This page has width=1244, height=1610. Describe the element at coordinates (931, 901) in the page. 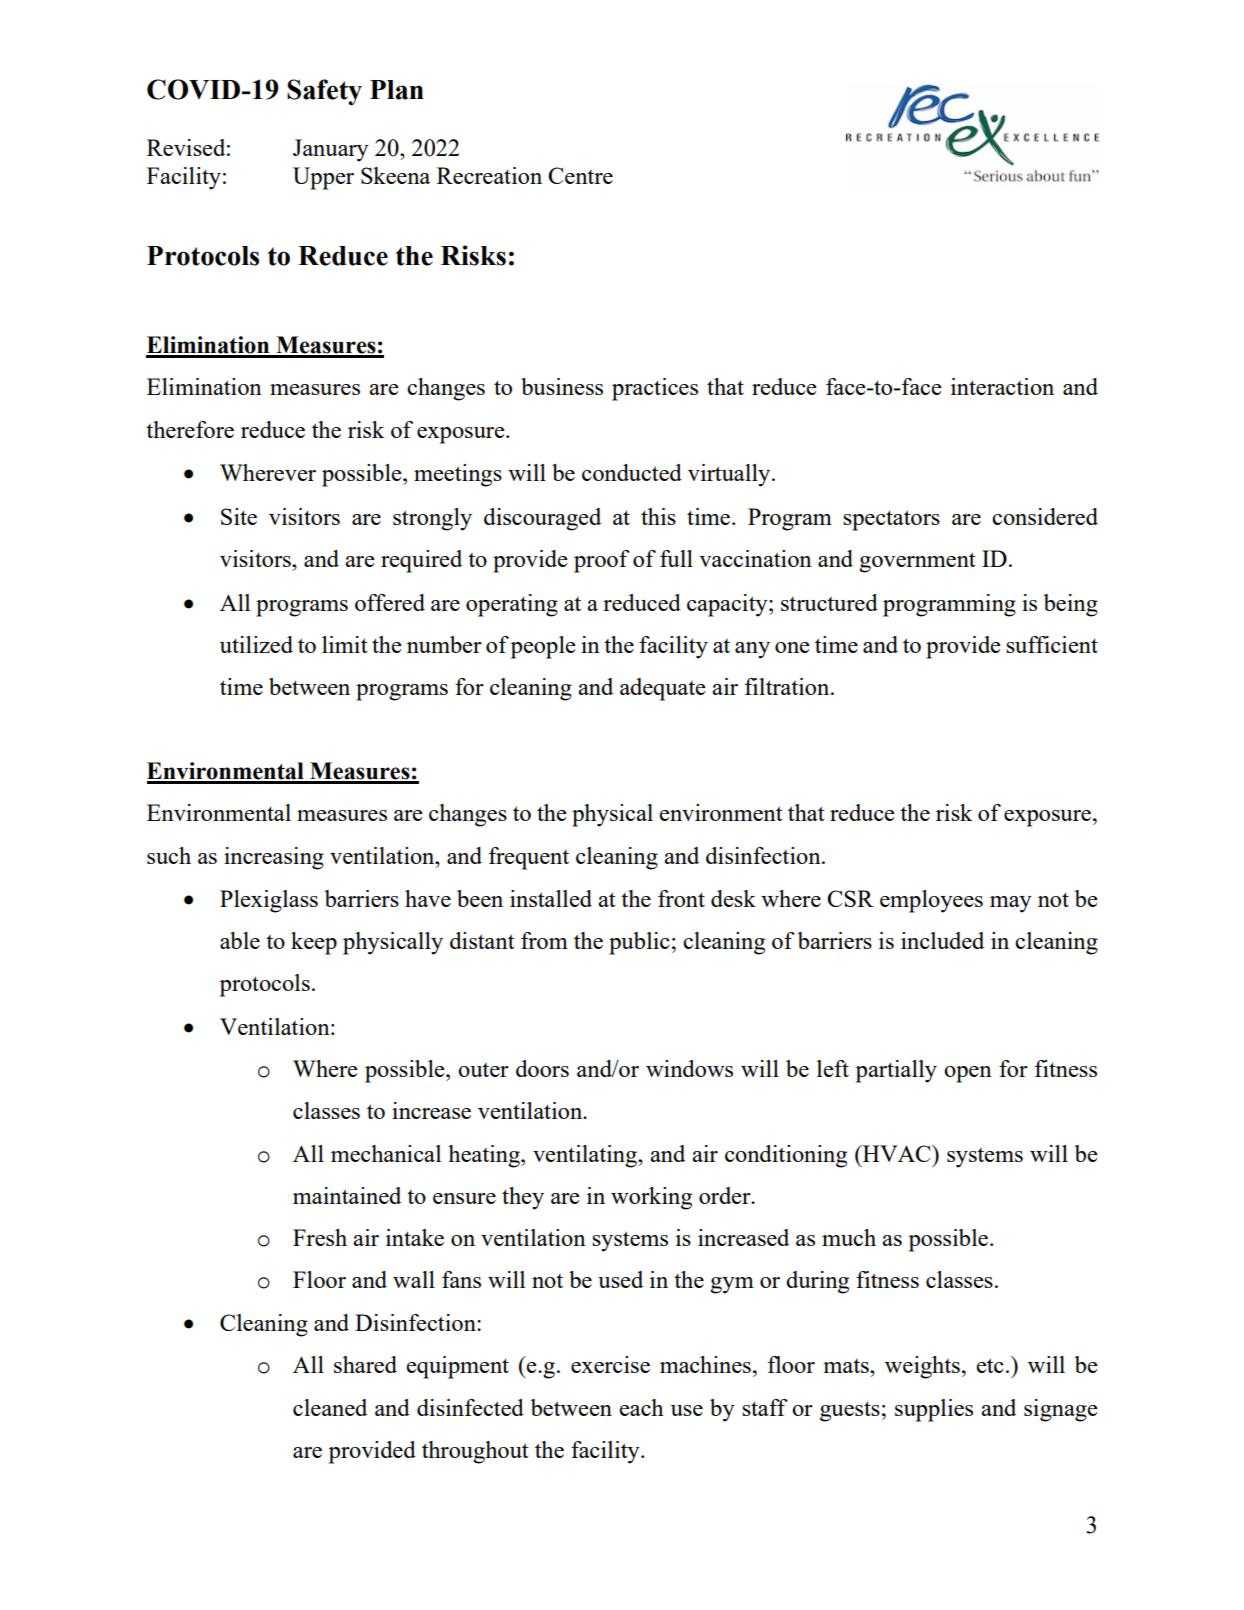

I see `employees` at that location.
